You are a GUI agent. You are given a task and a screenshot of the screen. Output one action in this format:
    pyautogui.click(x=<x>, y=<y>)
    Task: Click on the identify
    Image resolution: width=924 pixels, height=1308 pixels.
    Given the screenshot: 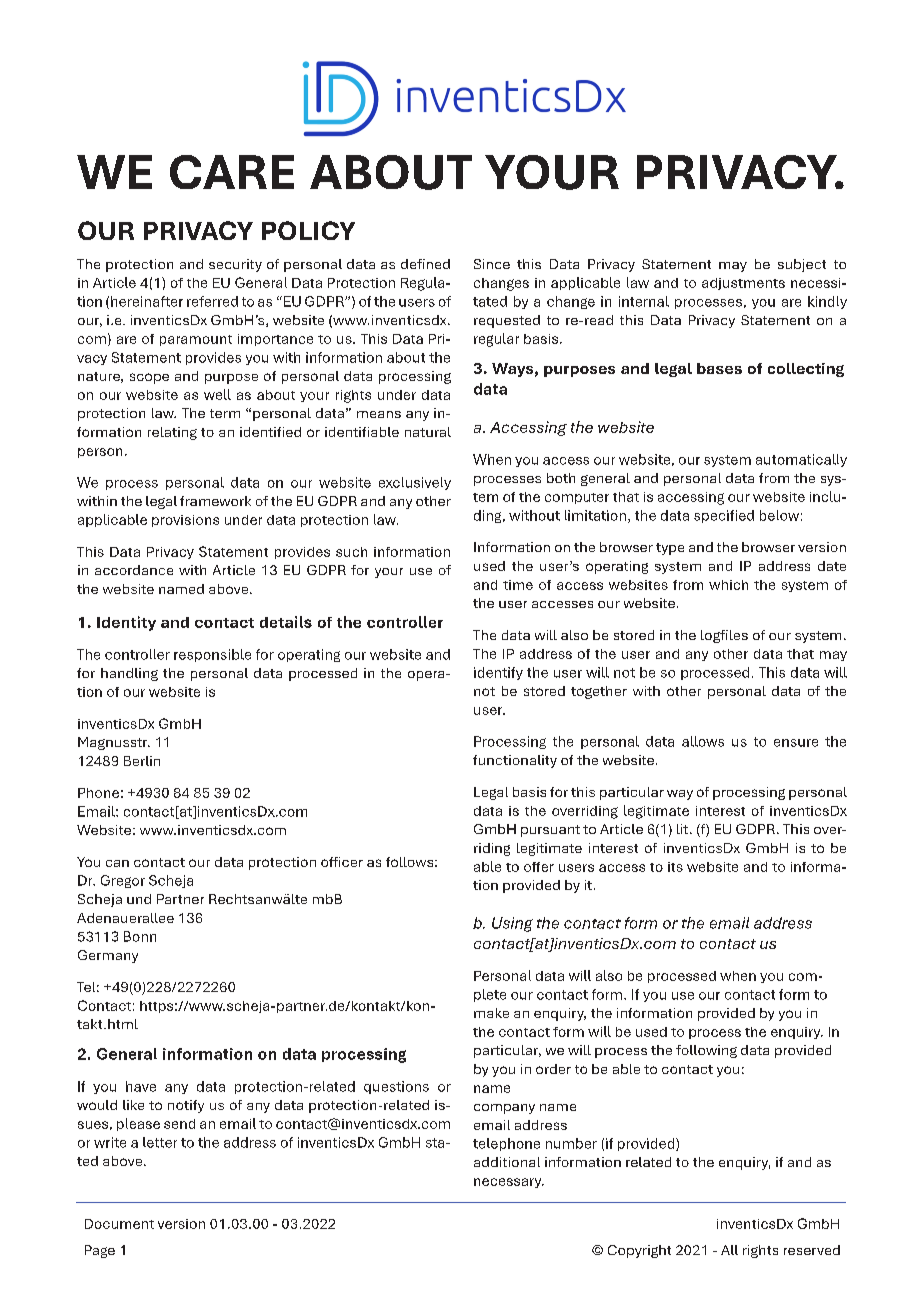 What is the action you would take?
    pyautogui.click(x=498, y=673)
